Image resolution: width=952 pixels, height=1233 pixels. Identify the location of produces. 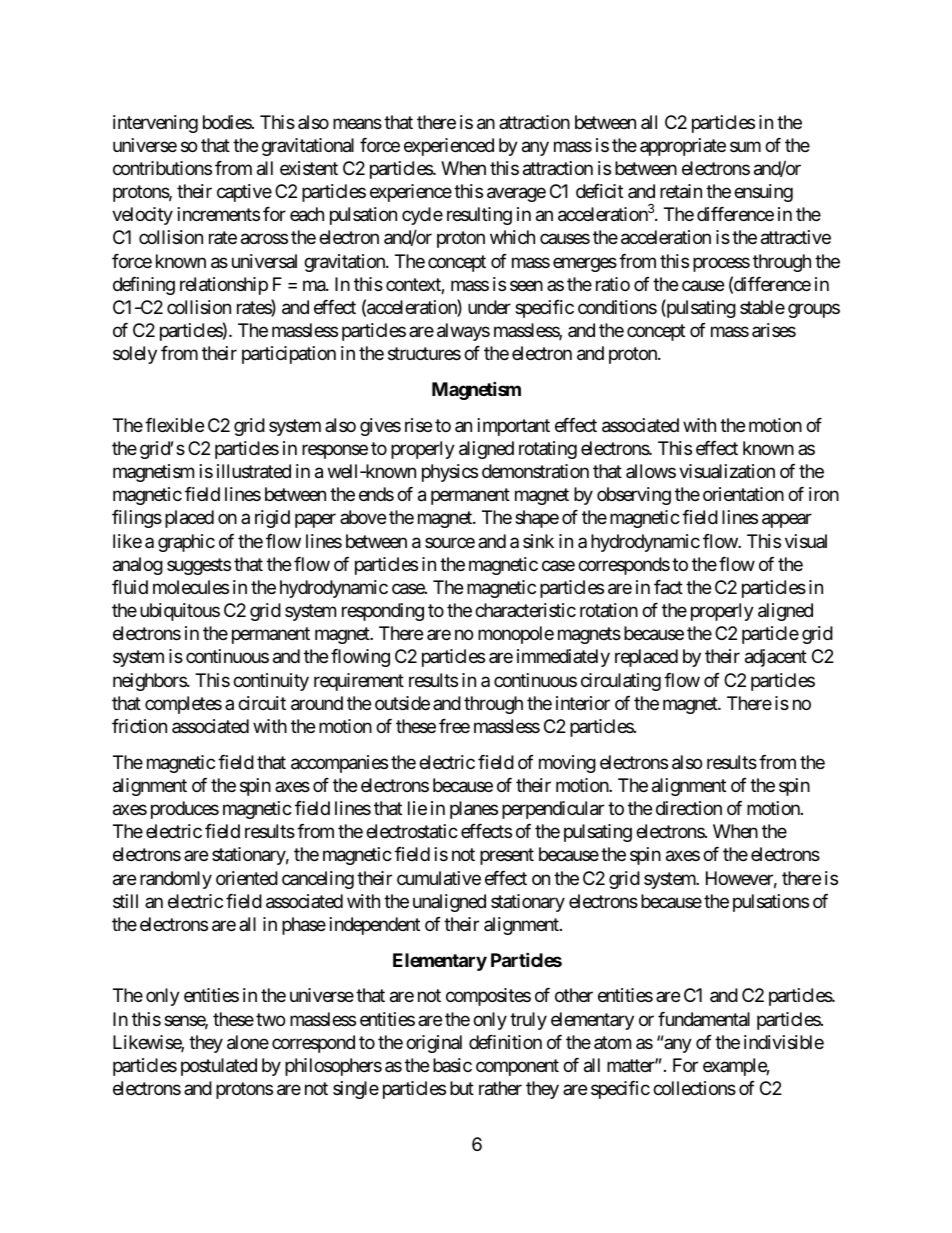
(185, 810).
